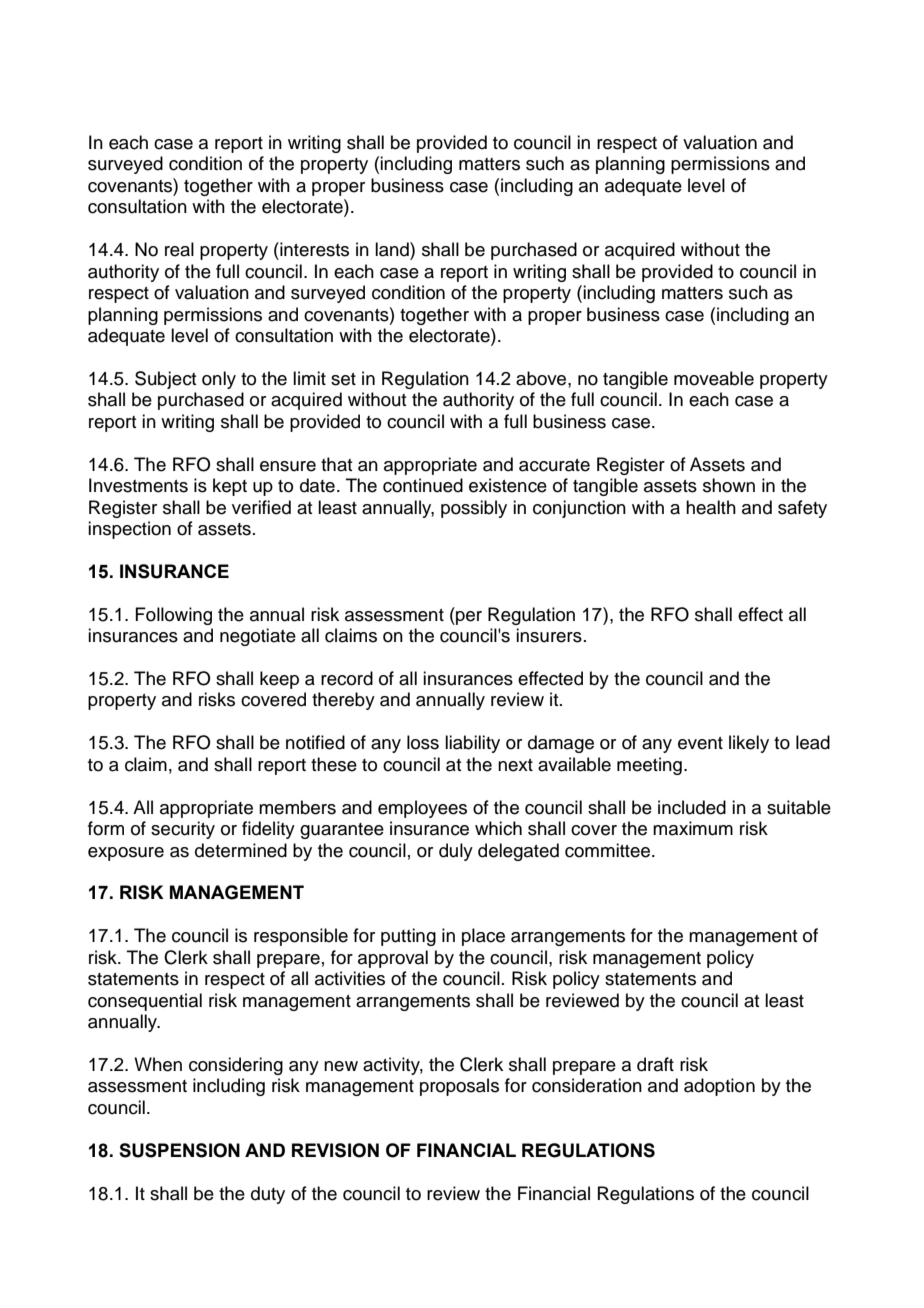 The width and height of the image is (924, 1308). What do you see at coordinates (179, 249) in the image?
I see `real` at bounding box center [179, 249].
